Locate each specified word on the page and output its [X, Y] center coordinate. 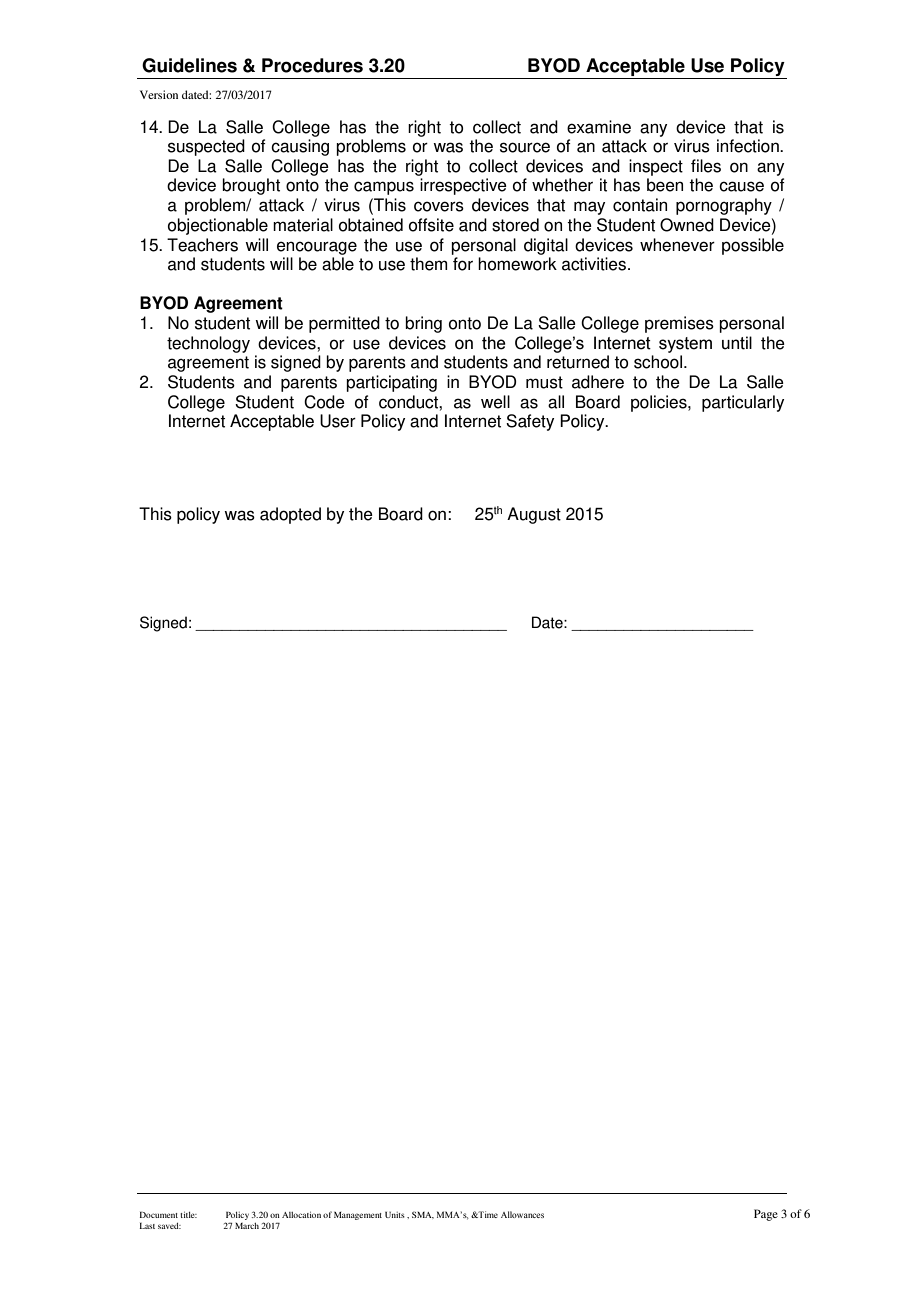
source [525, 147]
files [706, 166]
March [247, 1226]
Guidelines [189, 65]
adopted [290, 515]
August [534, 515]
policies [660, 403]
